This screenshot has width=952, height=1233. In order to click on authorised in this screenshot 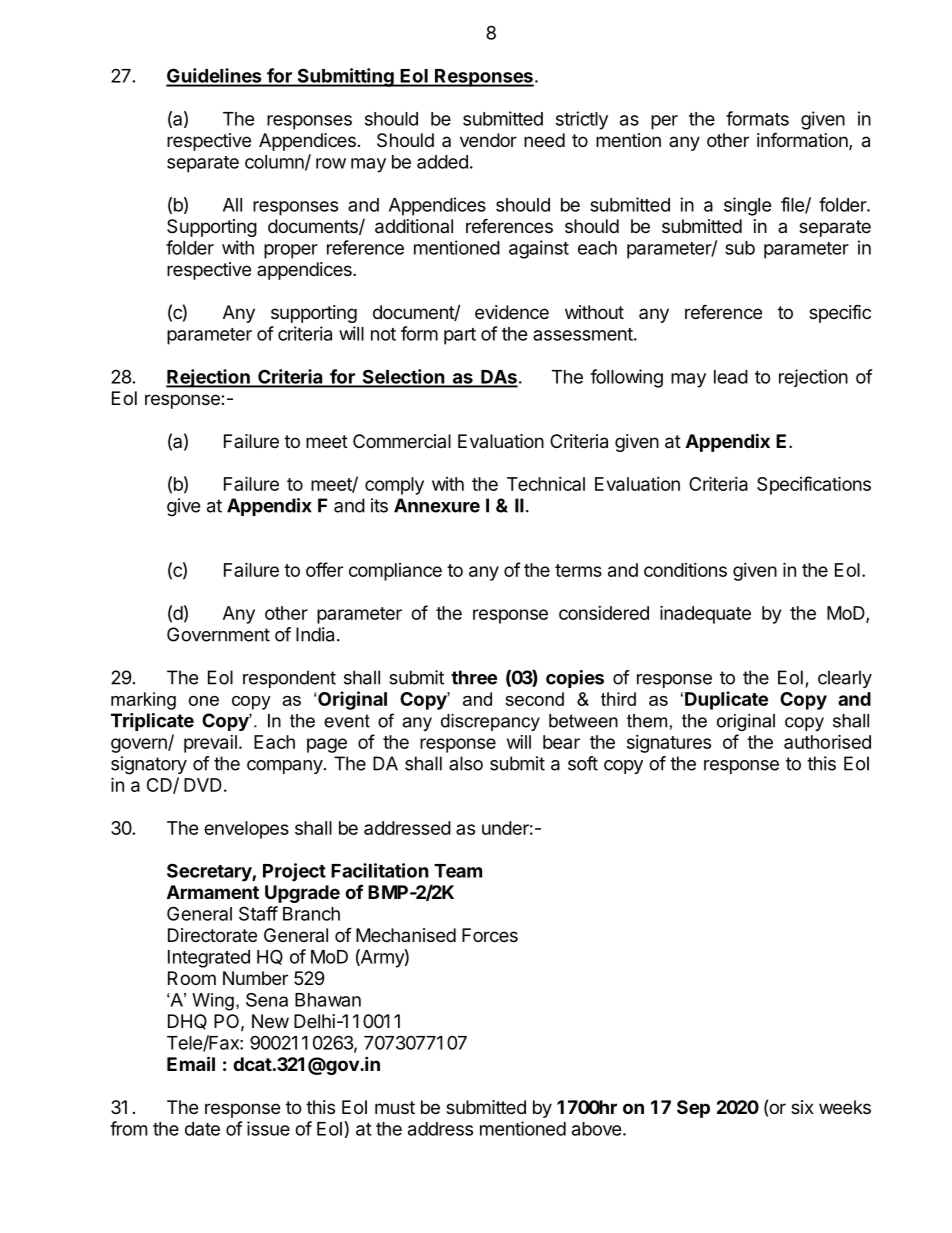, I will do `click(827, 741)`.
